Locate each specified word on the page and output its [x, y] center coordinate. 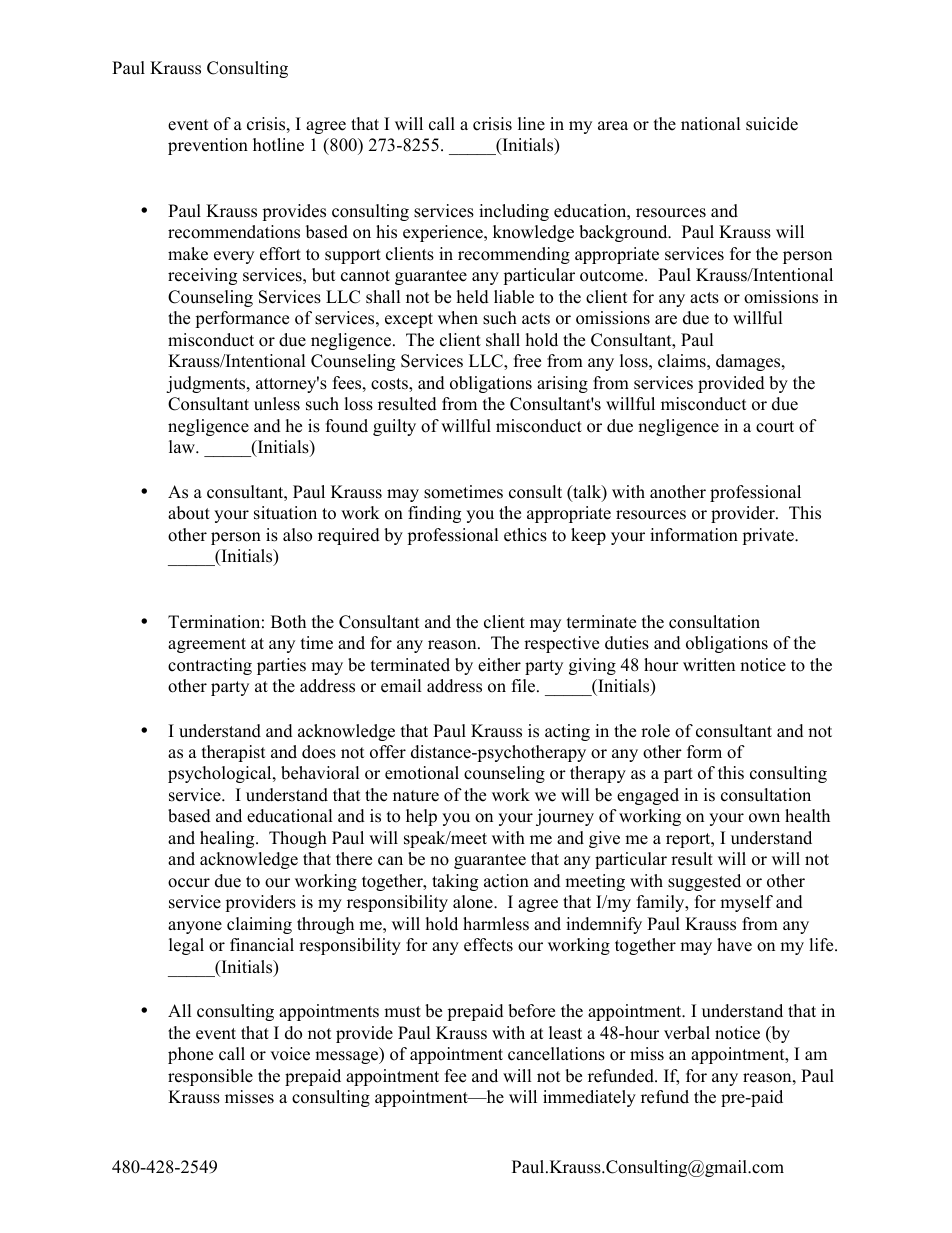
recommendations [234, 232]
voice [290, 1054]
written [709, 665]
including [514, 212]
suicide [772, 124]
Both [288, 622]
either [499, 665]
